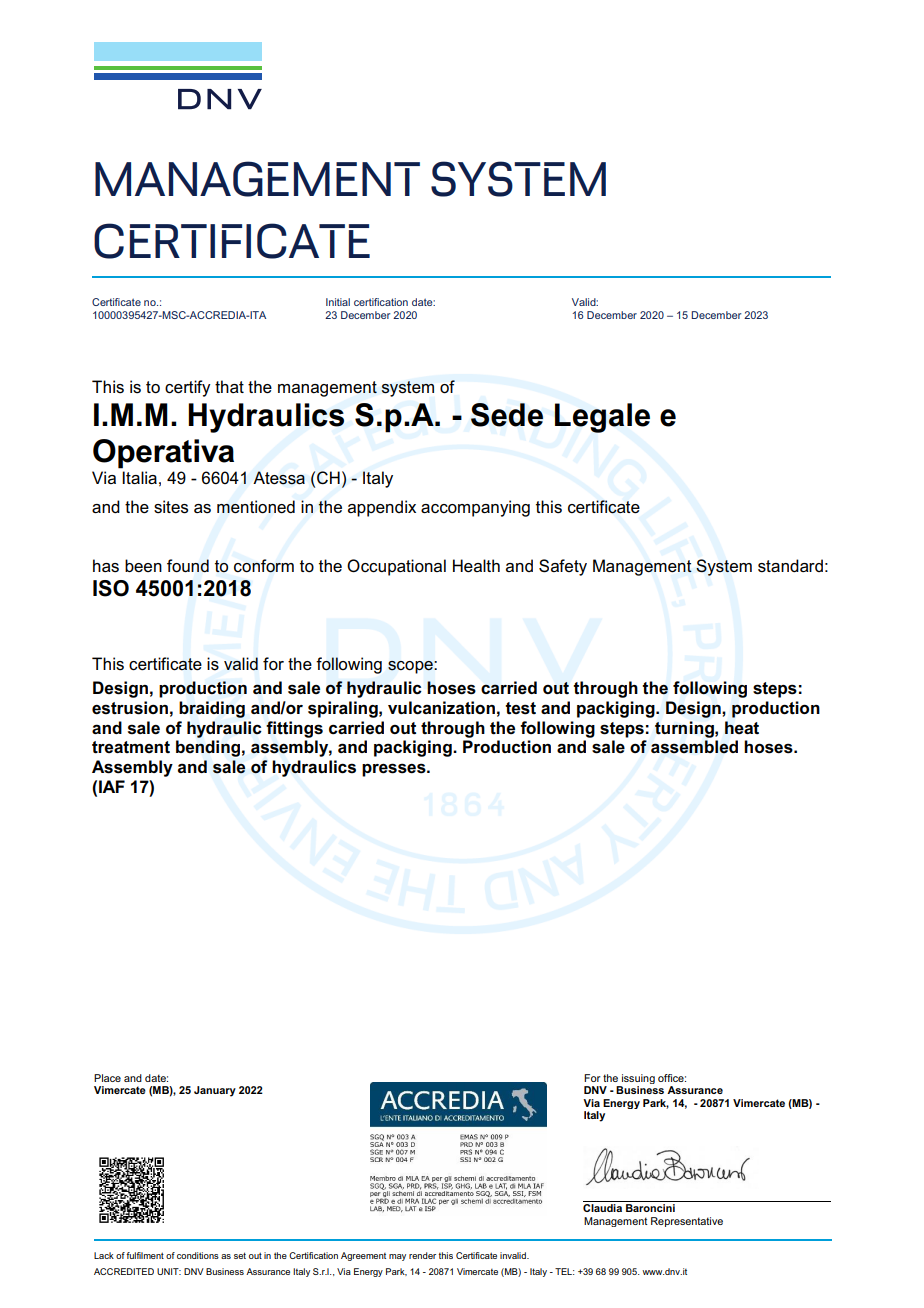 The width and height of the screenshot is (924, 1308). I want to click on Sede, so click(507, 415).
